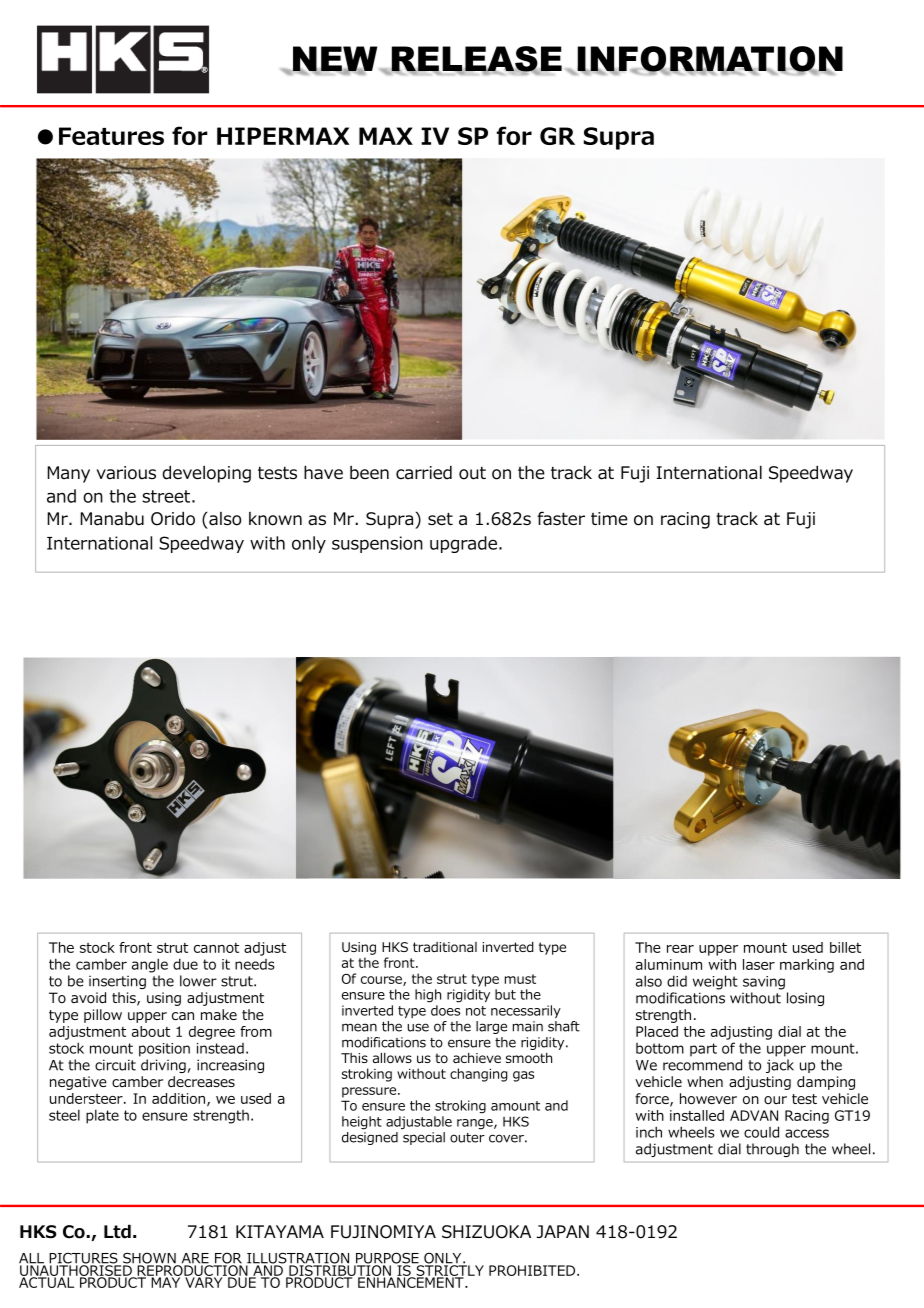 Image resolution: width=924 pixels, height=1308 pixels. I want to click on faster, so click(561, 518).
